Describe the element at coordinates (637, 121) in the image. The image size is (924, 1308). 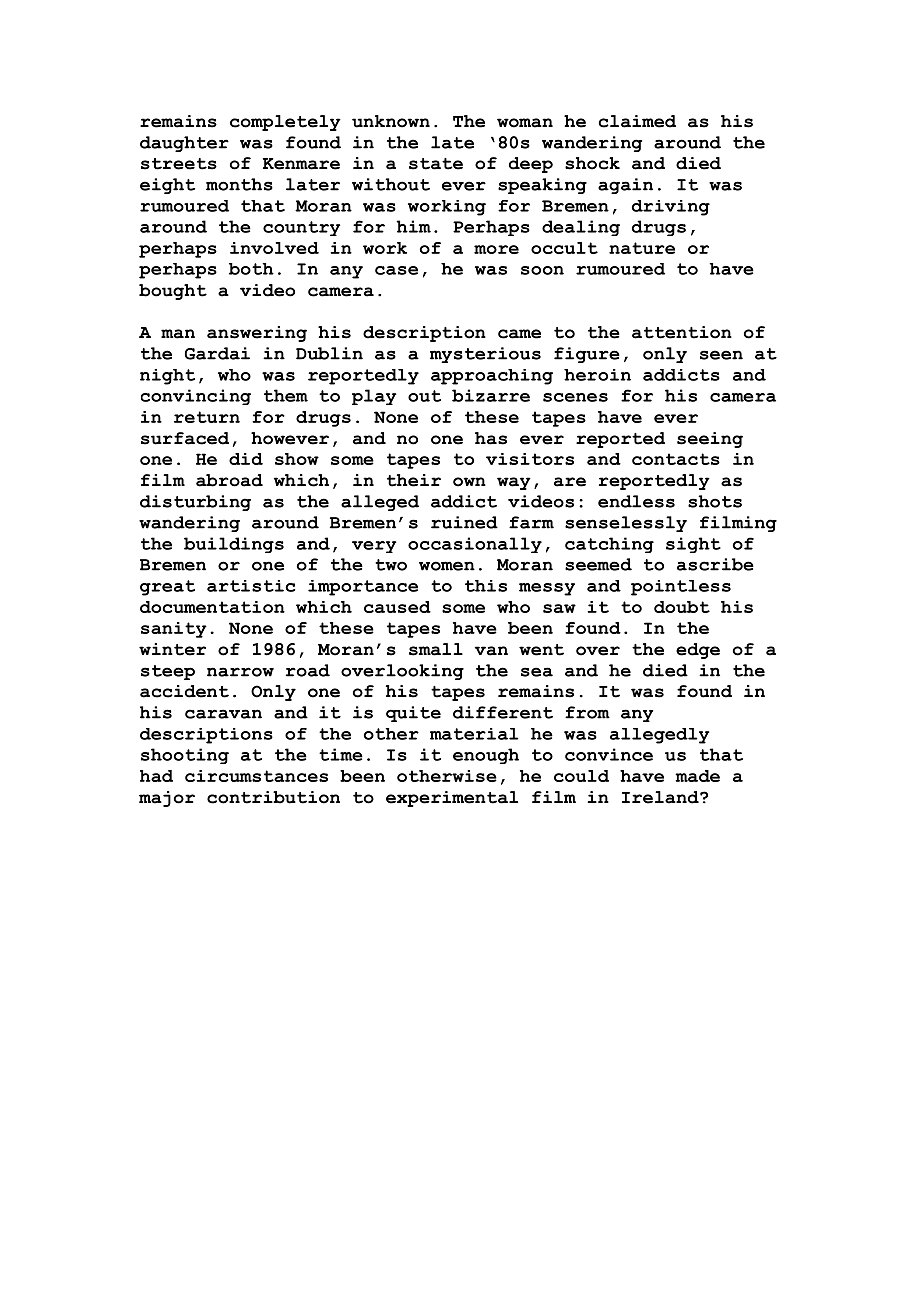
I see `claimed` at that location.
